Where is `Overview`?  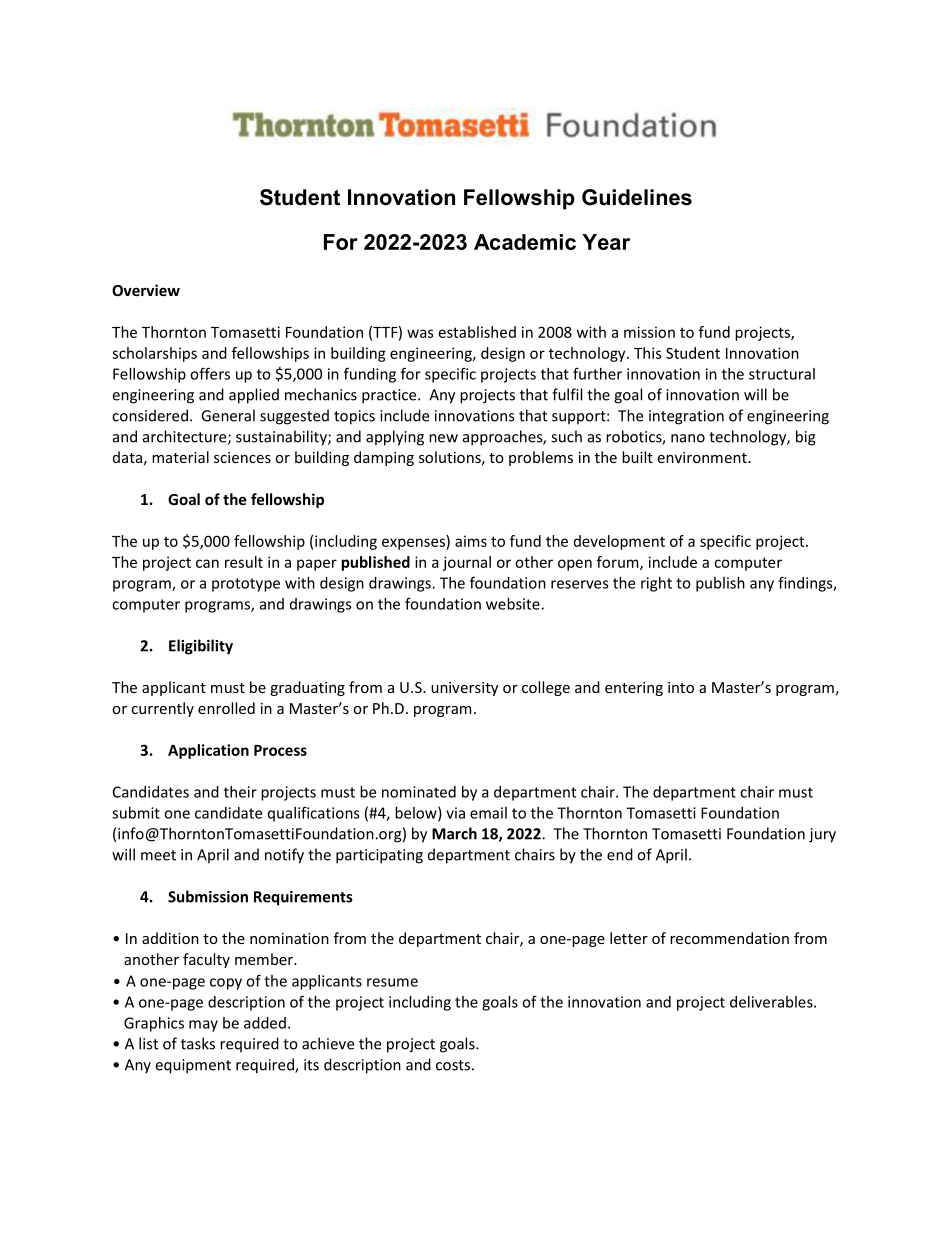 Overview is located at coordinates (146, 290).
